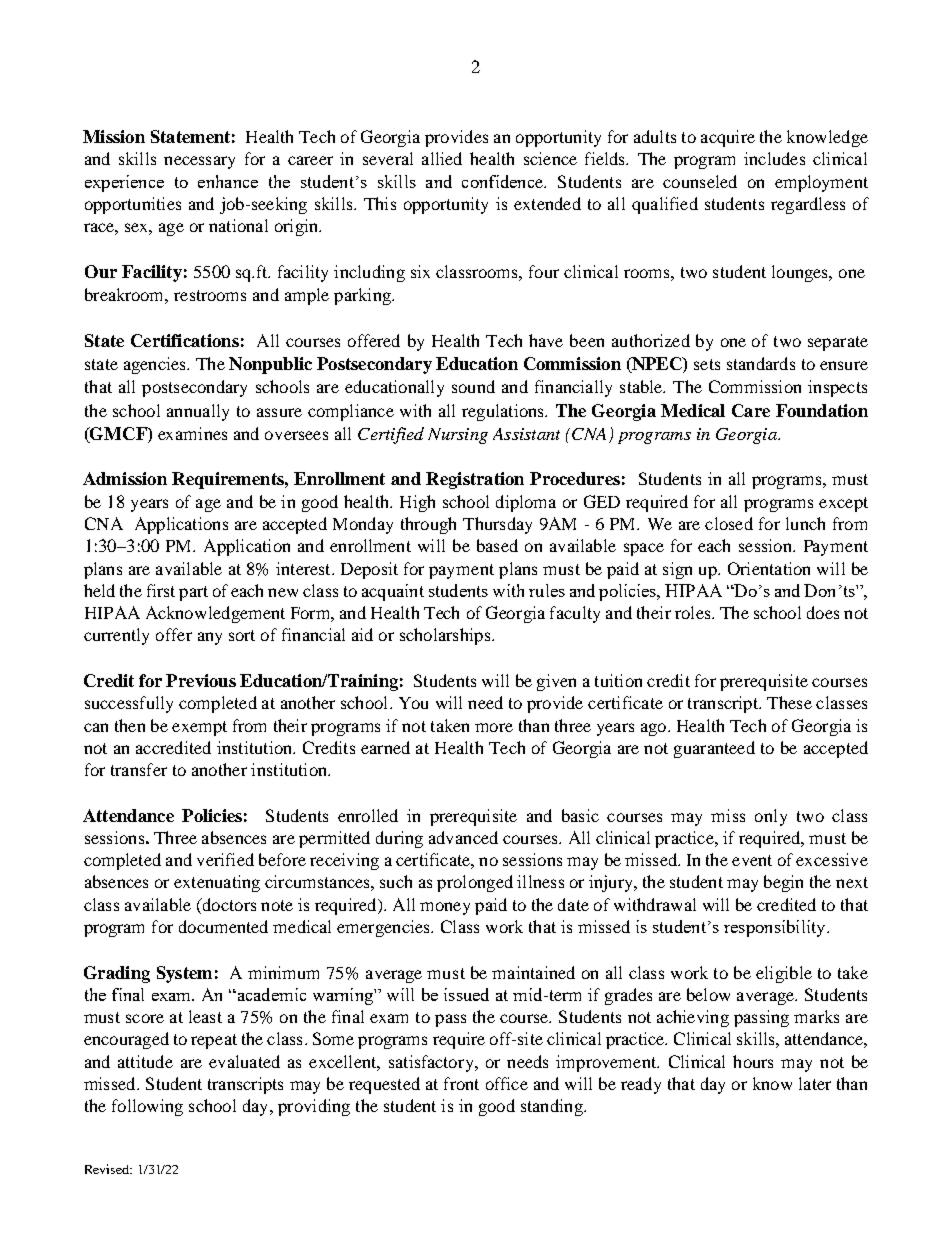 This screenshot has width=952, height=1233. I want to click on closed, so click(729, 523).
